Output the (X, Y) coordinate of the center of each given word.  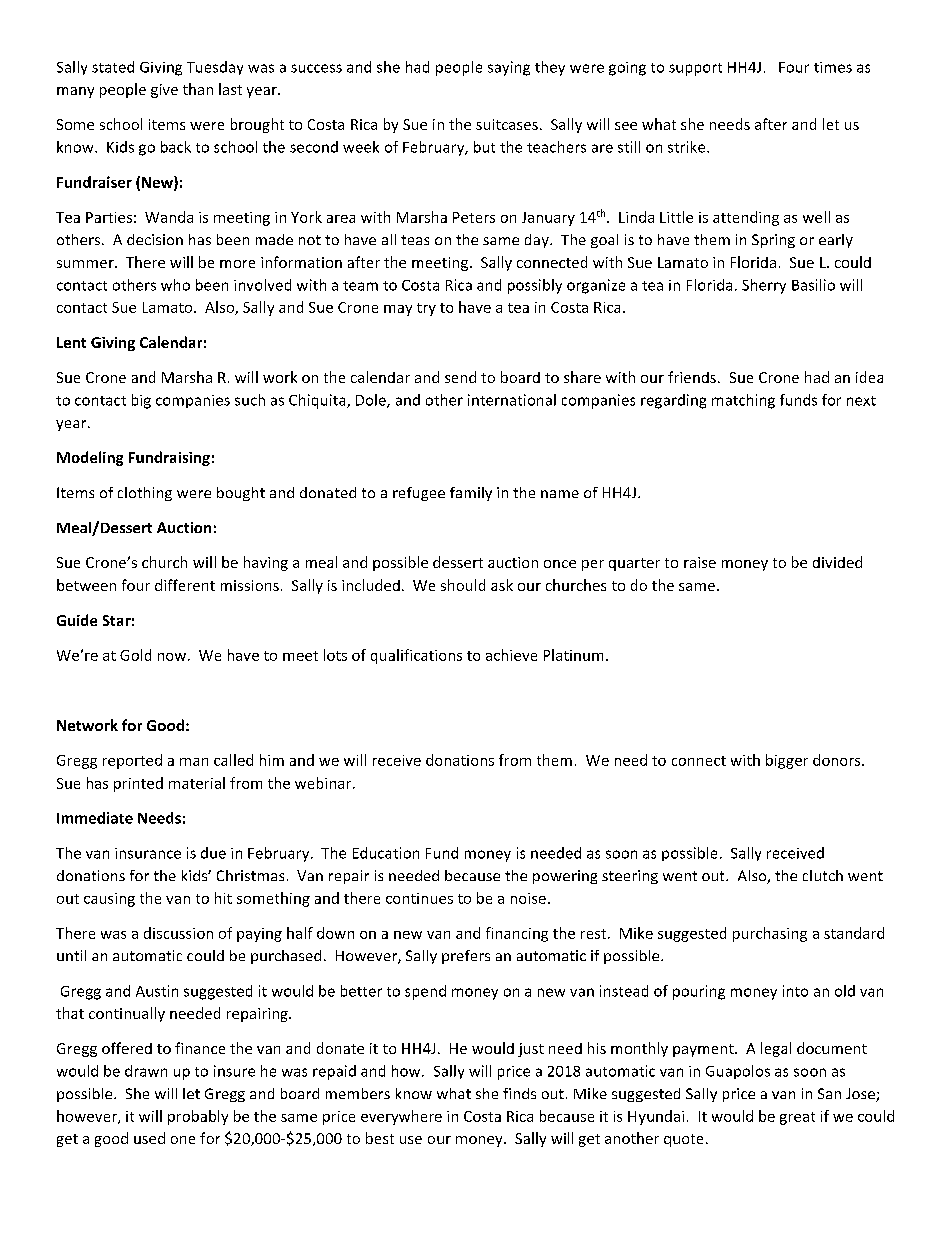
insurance (148, 853)
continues (419, 898)
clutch (823, 875)
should (463, 585)
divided (837, 562)
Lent (71, 342)
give (164, 91)
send (460, 377)
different (185, 585)
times (833, 67)
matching (743, 401)
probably (198, 1117)
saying (509, 68)
